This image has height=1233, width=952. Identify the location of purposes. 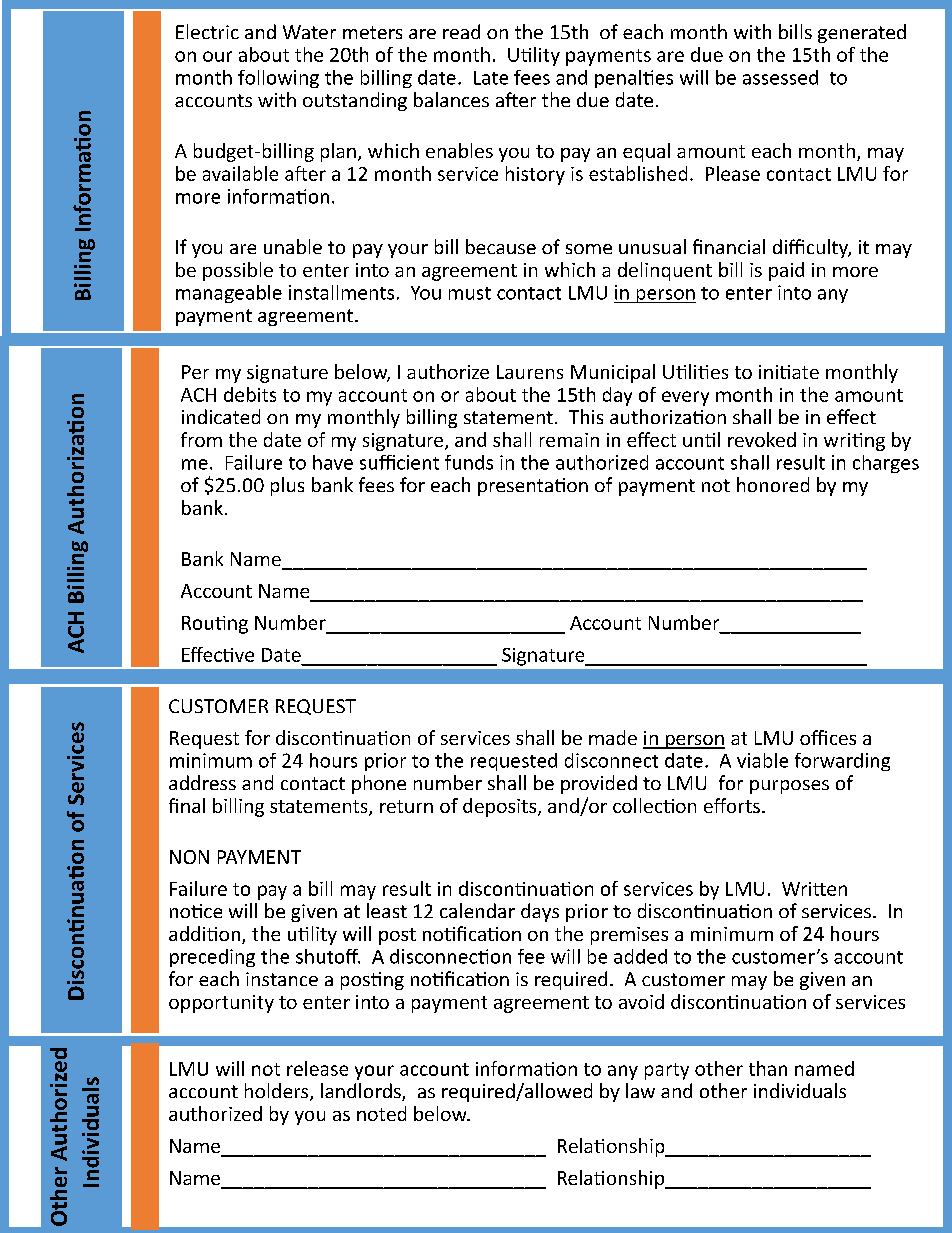
(789, 787).
